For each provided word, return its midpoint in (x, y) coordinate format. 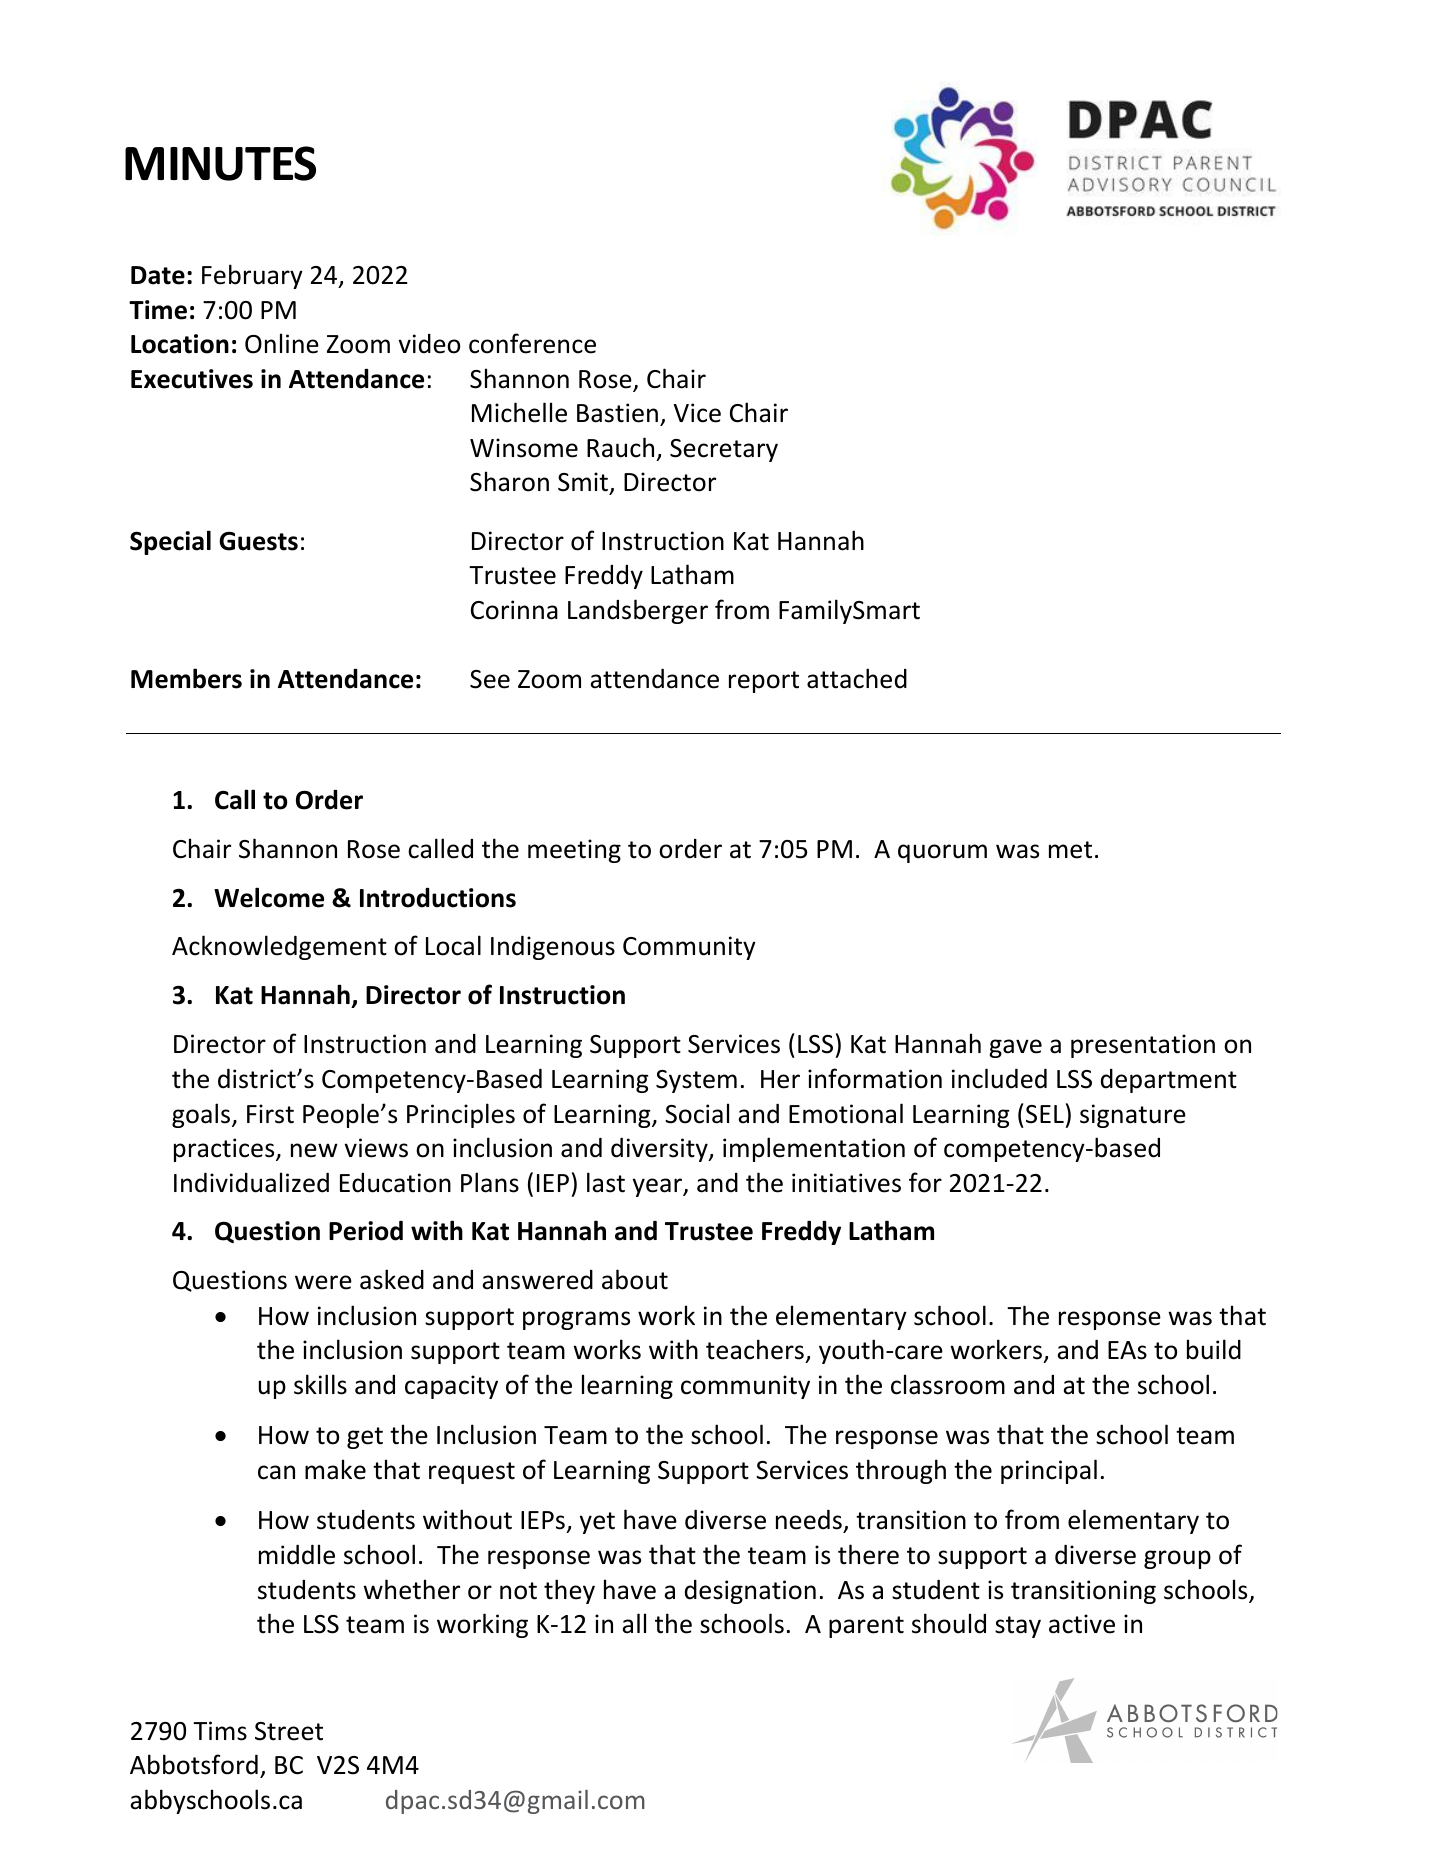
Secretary (724, 450)
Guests (258, 541)
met (1070, 850)
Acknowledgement (279, 947)
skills (320, 1384)
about (635, 1279)
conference (532, 343)
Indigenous (553, 948)
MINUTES (220, 163)
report (764, 682)
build (1214, 1349)
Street (289, 1731)
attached (857, 678)
